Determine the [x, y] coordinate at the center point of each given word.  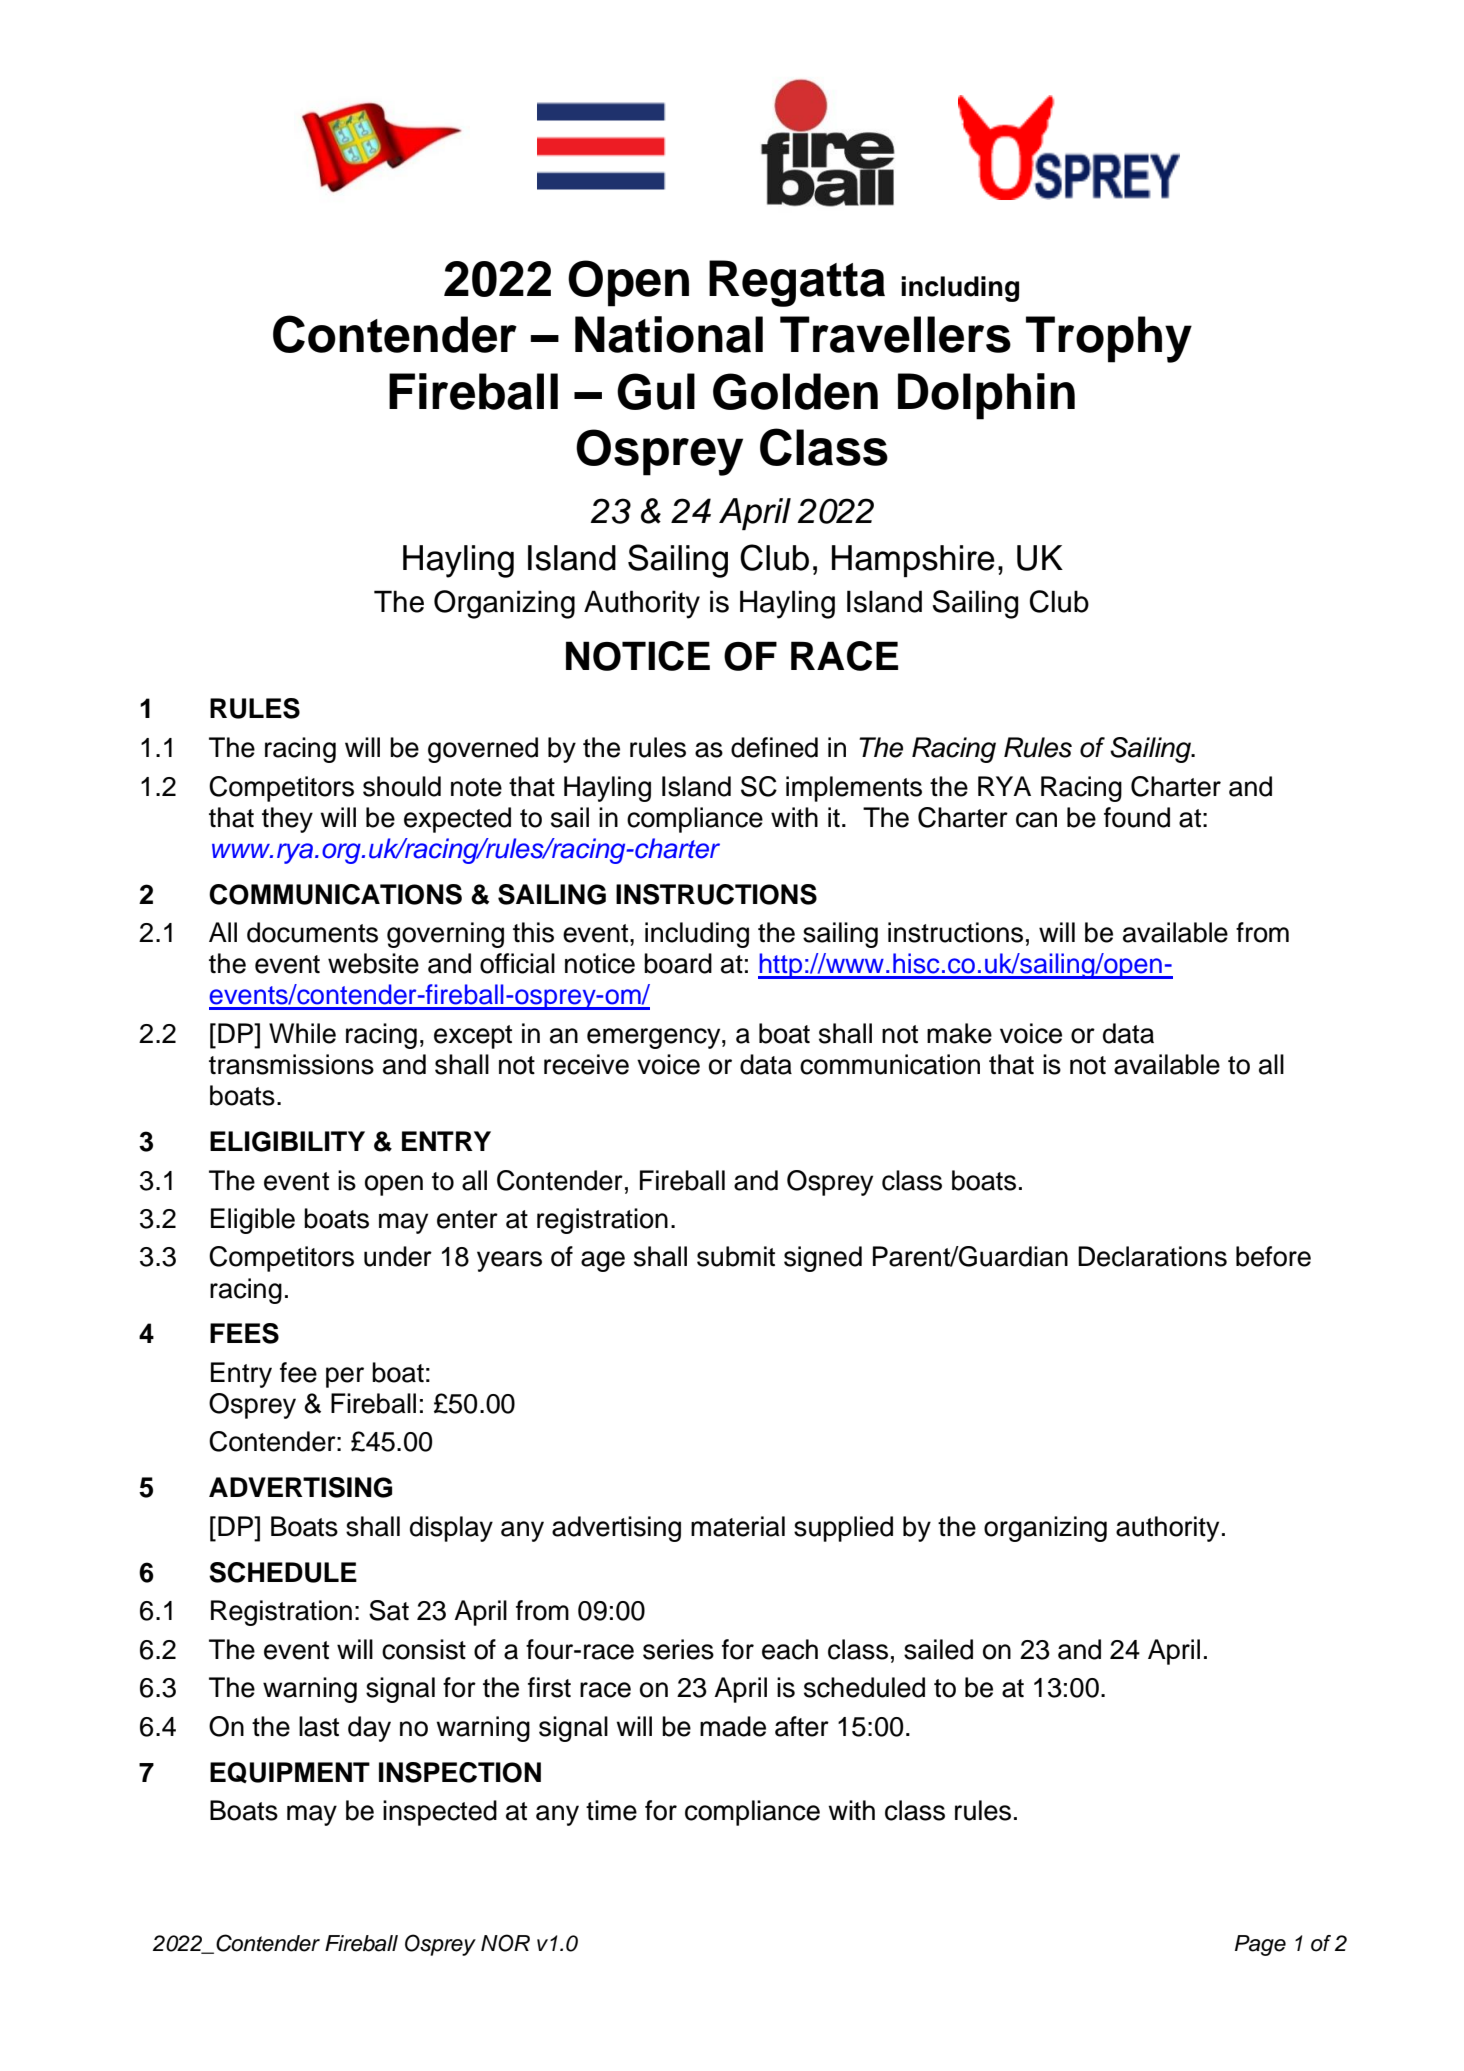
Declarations [1152, 1256]
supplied [843, 1529]
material [738, 1526]
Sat [389, 1610]
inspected [440, 1813]
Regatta [797, 283]
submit [736, 1256]
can [1036, 820]
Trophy [1109, 339]
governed [483, 750]
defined [774, 747]
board [678, 963]
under [398, 1256]
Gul [656, 391]
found [1137, 817]
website [373, 963]
